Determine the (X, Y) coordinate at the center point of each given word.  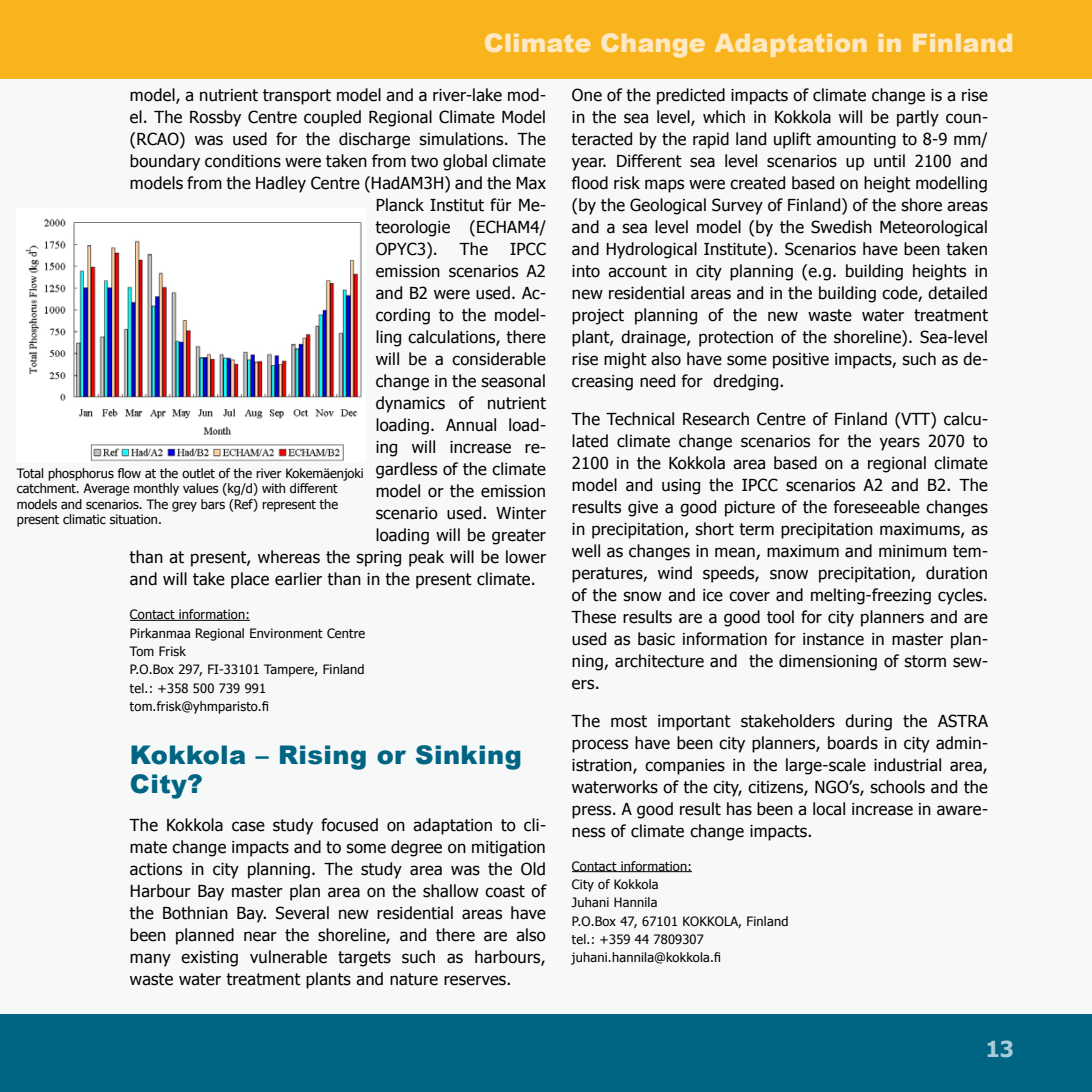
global (465, 162)
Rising (323, 757)
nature (414, 979)
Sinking (468, 757)
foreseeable (876, 507)
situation (135, 519)
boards (853, 743)
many (150, 960)
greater (519, 537)
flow (129, 473)
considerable (499, 359)
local (829, 809)
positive (801, 361)
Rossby (215, 118)
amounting (856, 141)
